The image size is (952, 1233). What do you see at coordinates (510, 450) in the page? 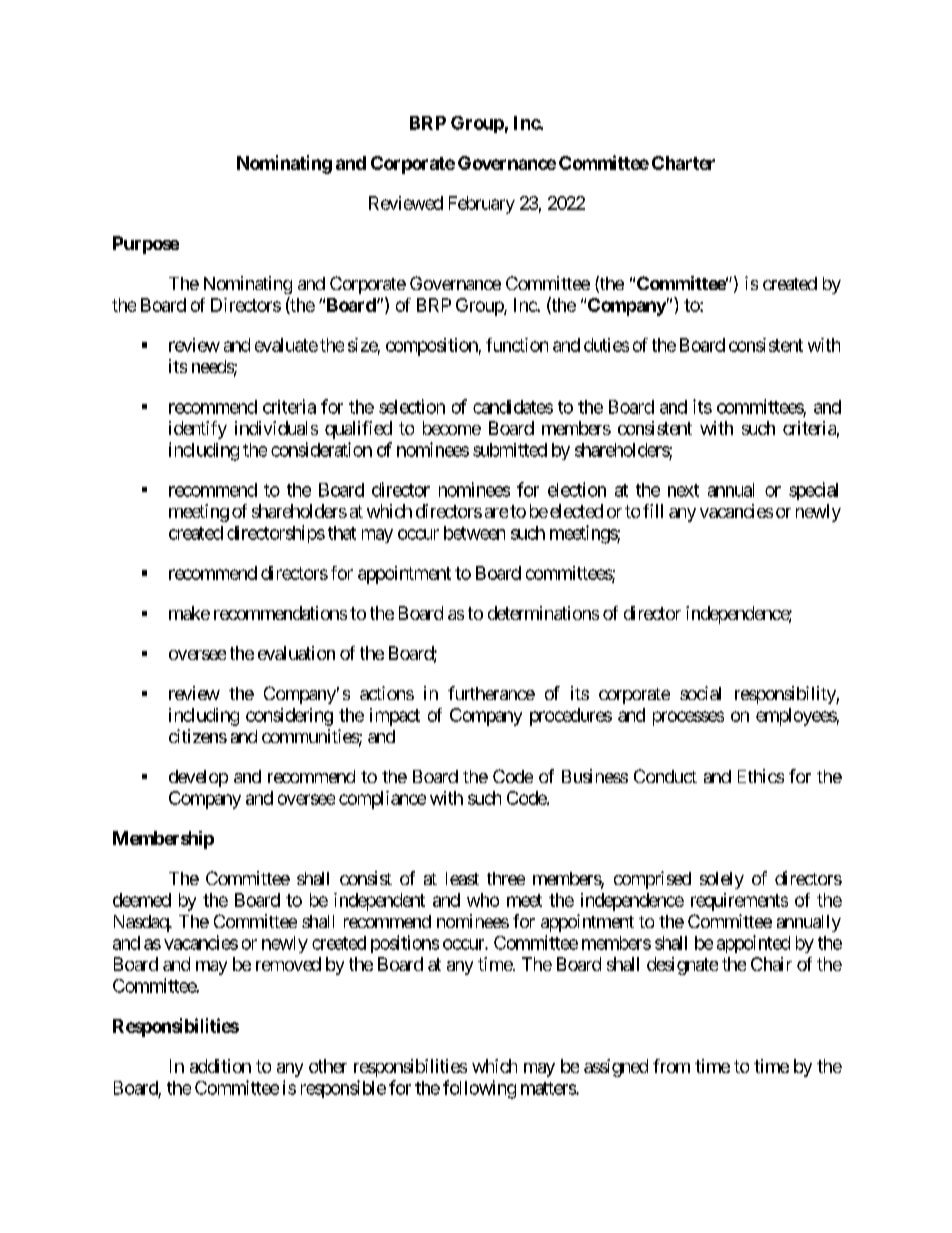
I see `submitted` at bounding box center [510, 450].
